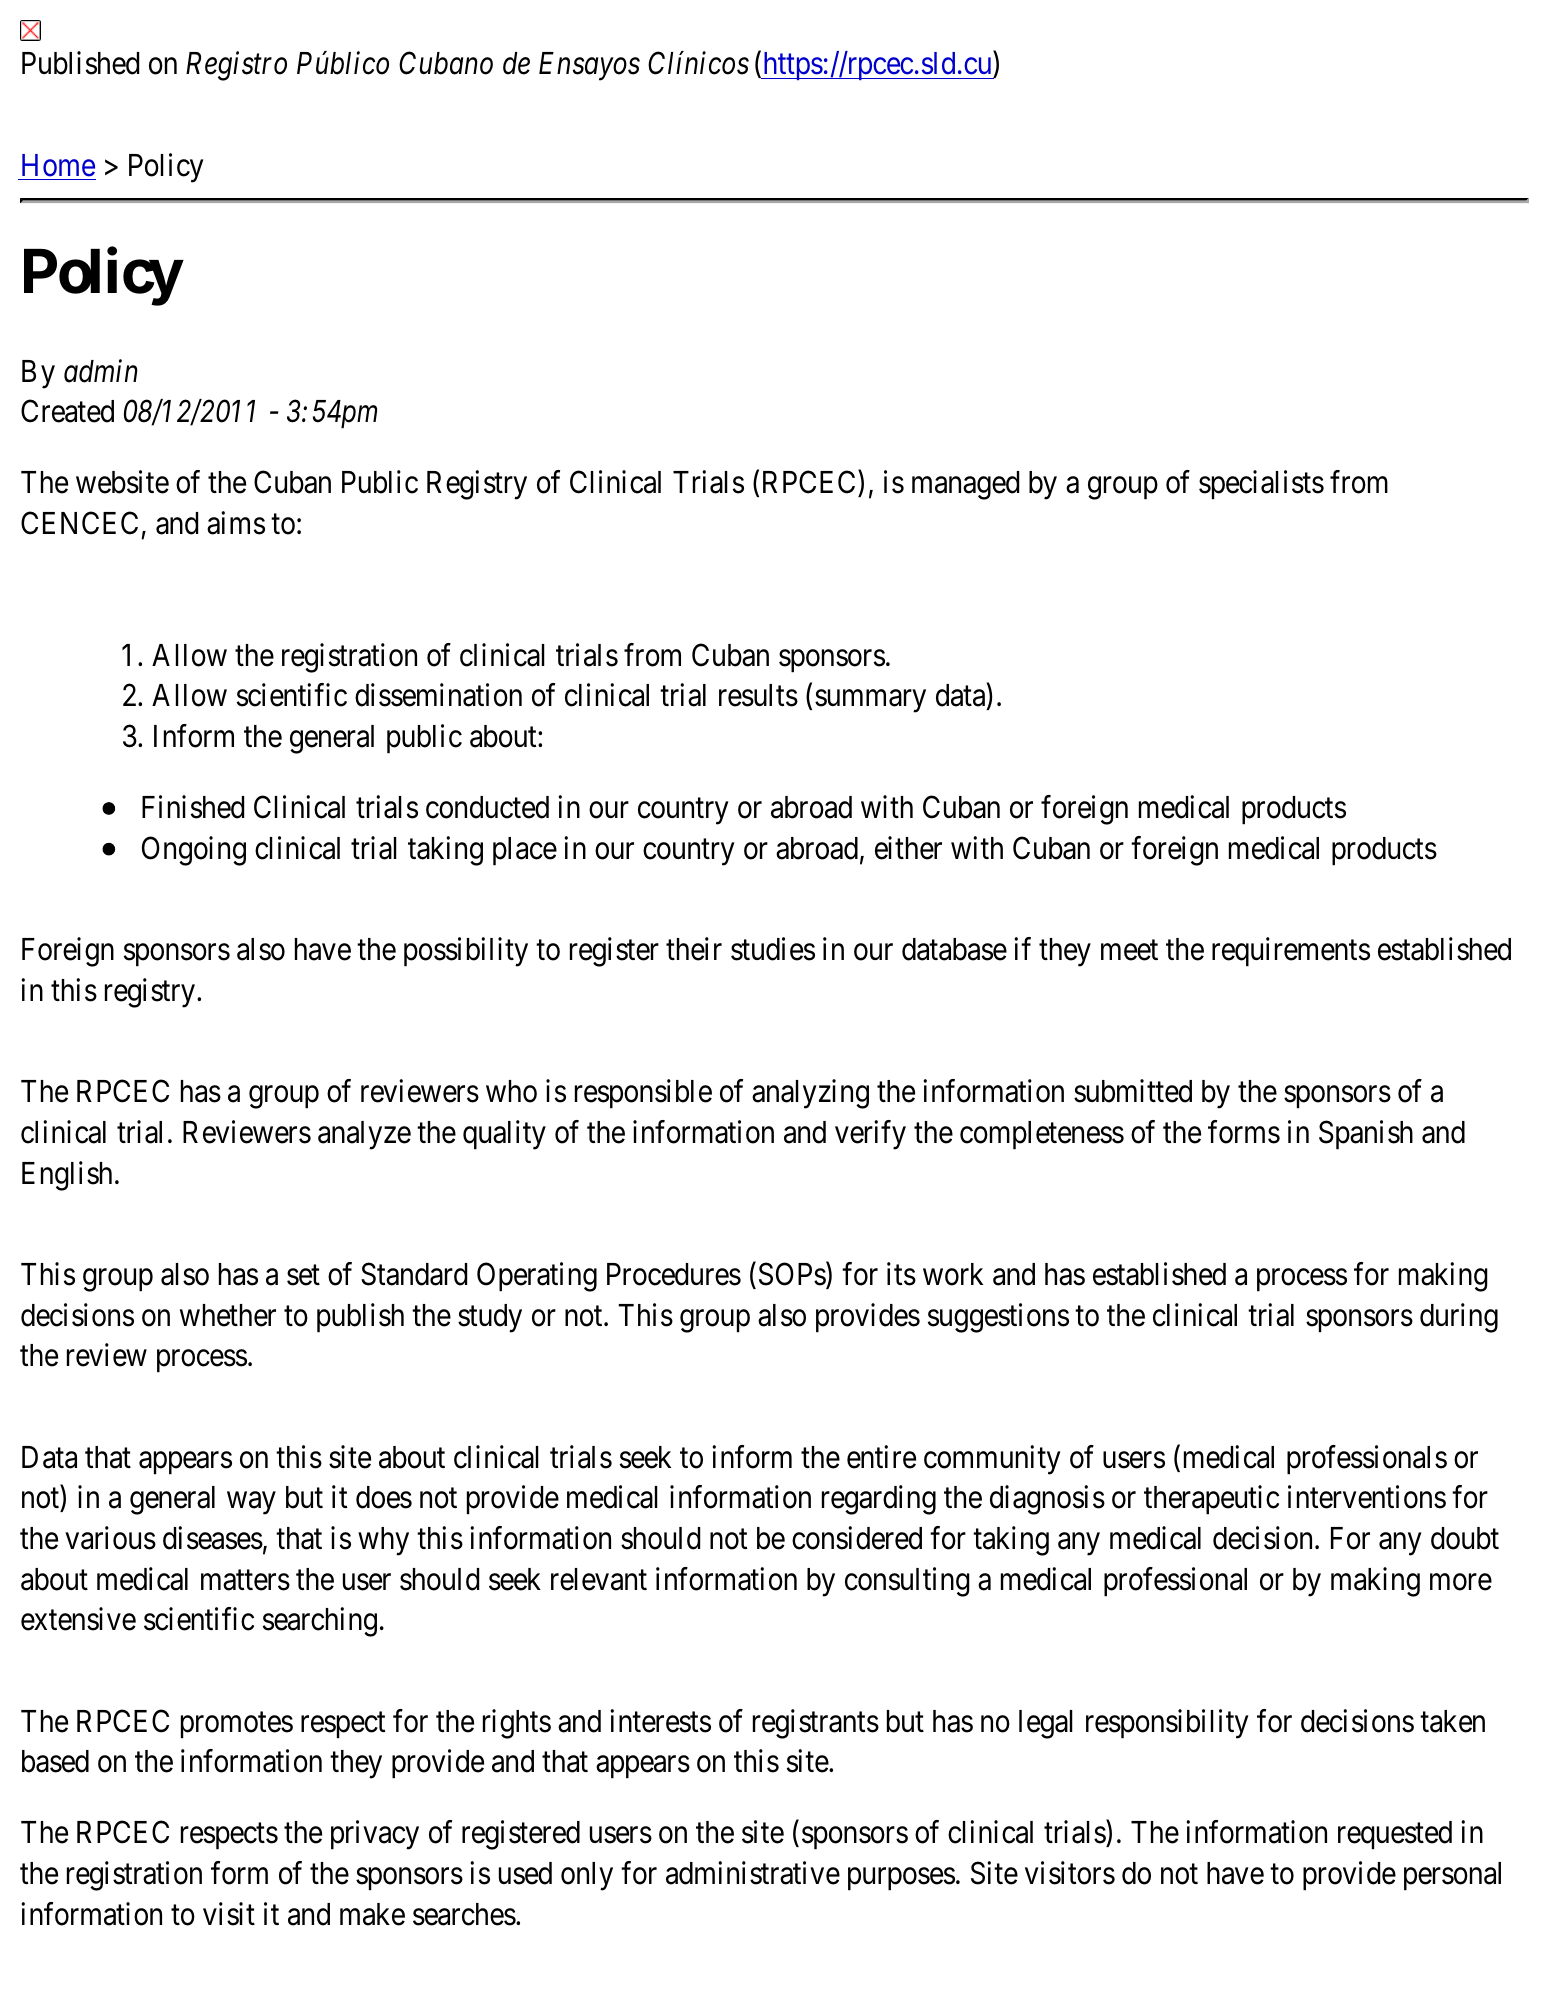 This page has height=2004, width=1549. Describe the element at coordinates (1129, 951) in the page. I see `meet` at that location.
